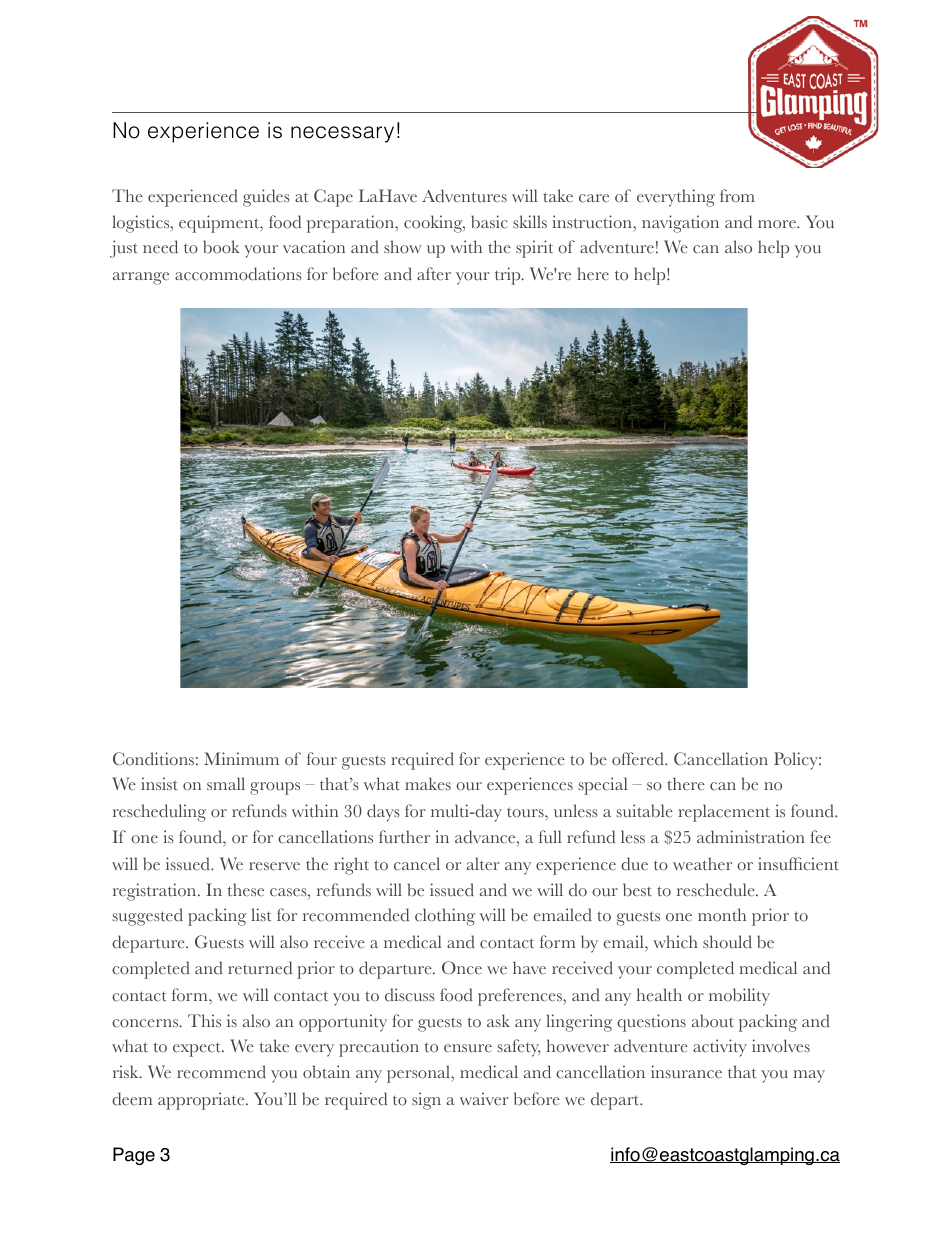 The height and width of the screenshot is (1233, 952). What do you see at coordinates (428, 784) in the screenshot?
I see `makes` at bounding box center [428, 784].
